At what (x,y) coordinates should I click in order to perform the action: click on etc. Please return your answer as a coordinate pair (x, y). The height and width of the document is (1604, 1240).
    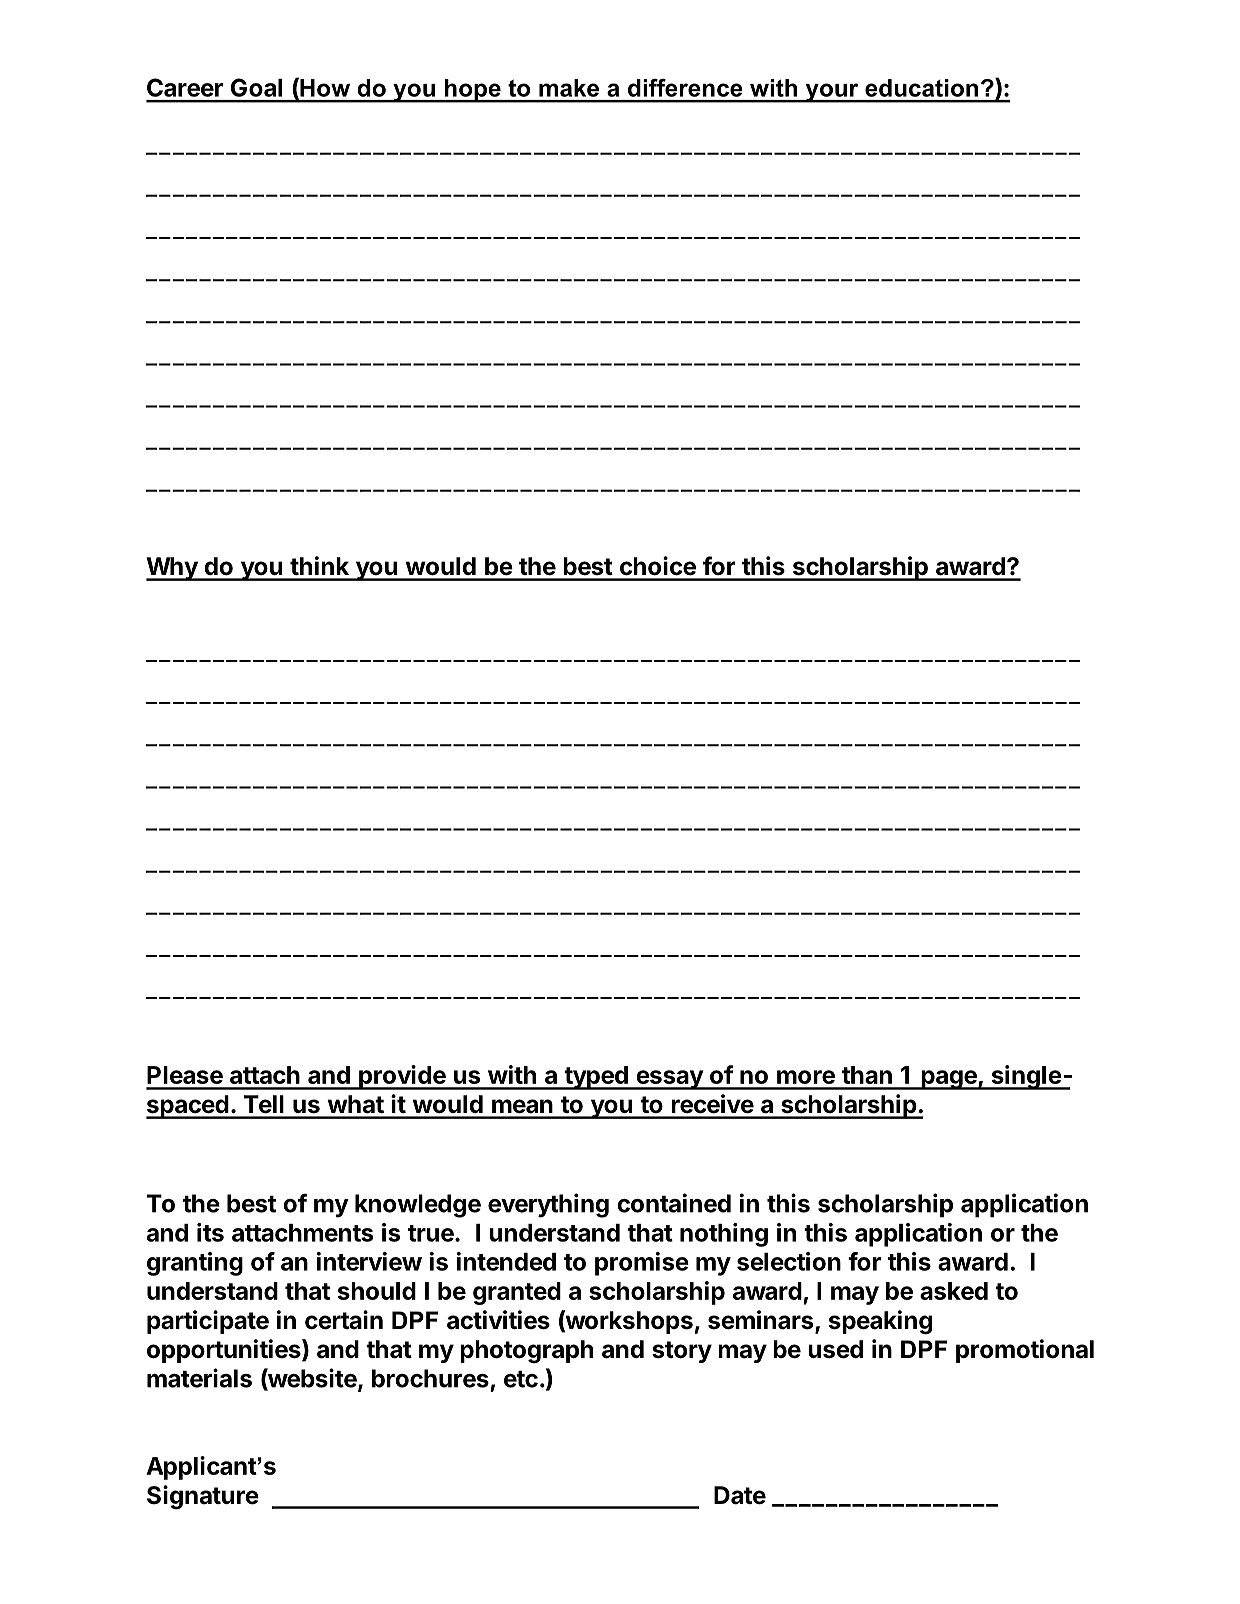
    Looking at the image, I should click on (521, 1379).
